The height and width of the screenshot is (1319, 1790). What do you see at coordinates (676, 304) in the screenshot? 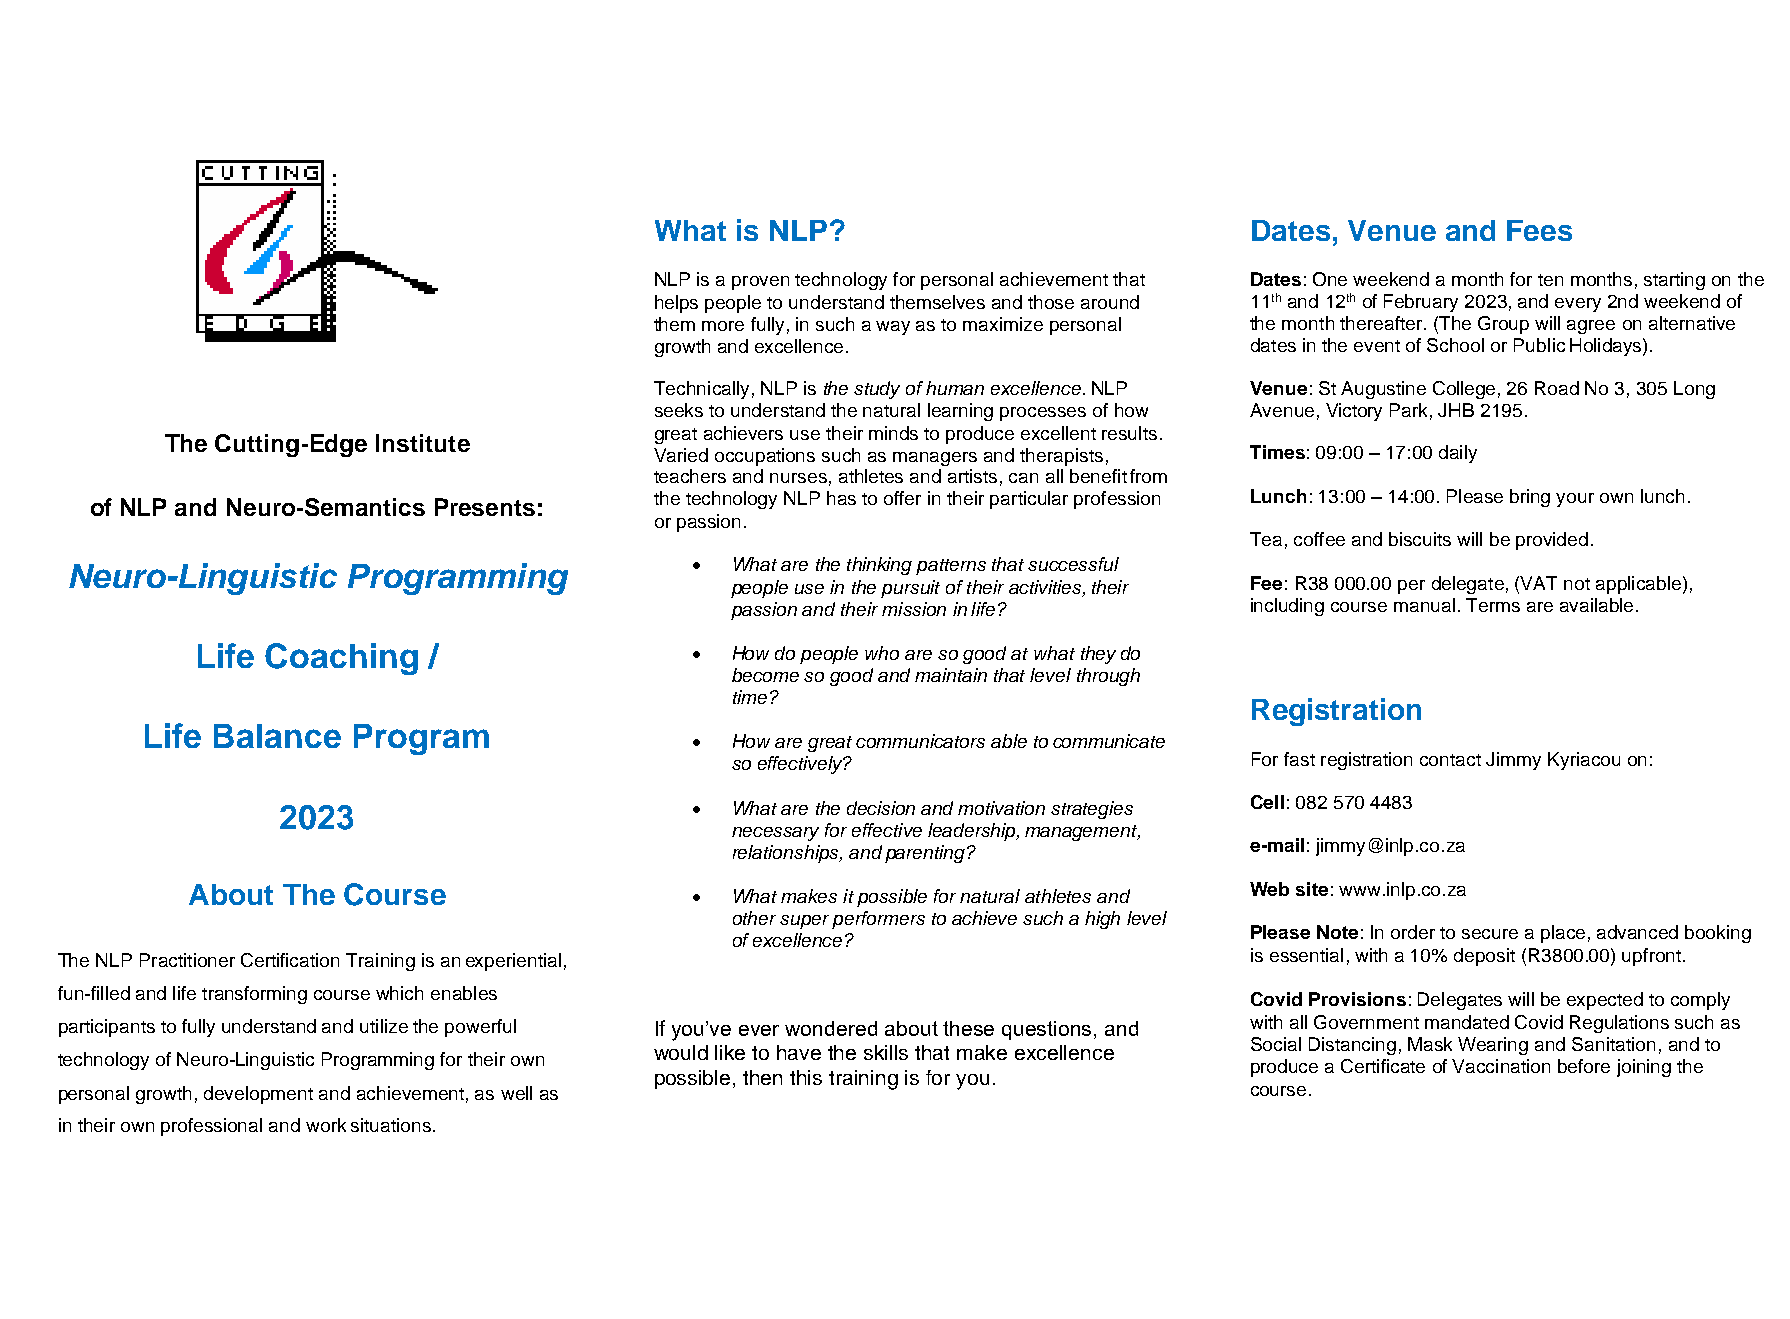
I see `helps` at bounding box center [676, 304].
